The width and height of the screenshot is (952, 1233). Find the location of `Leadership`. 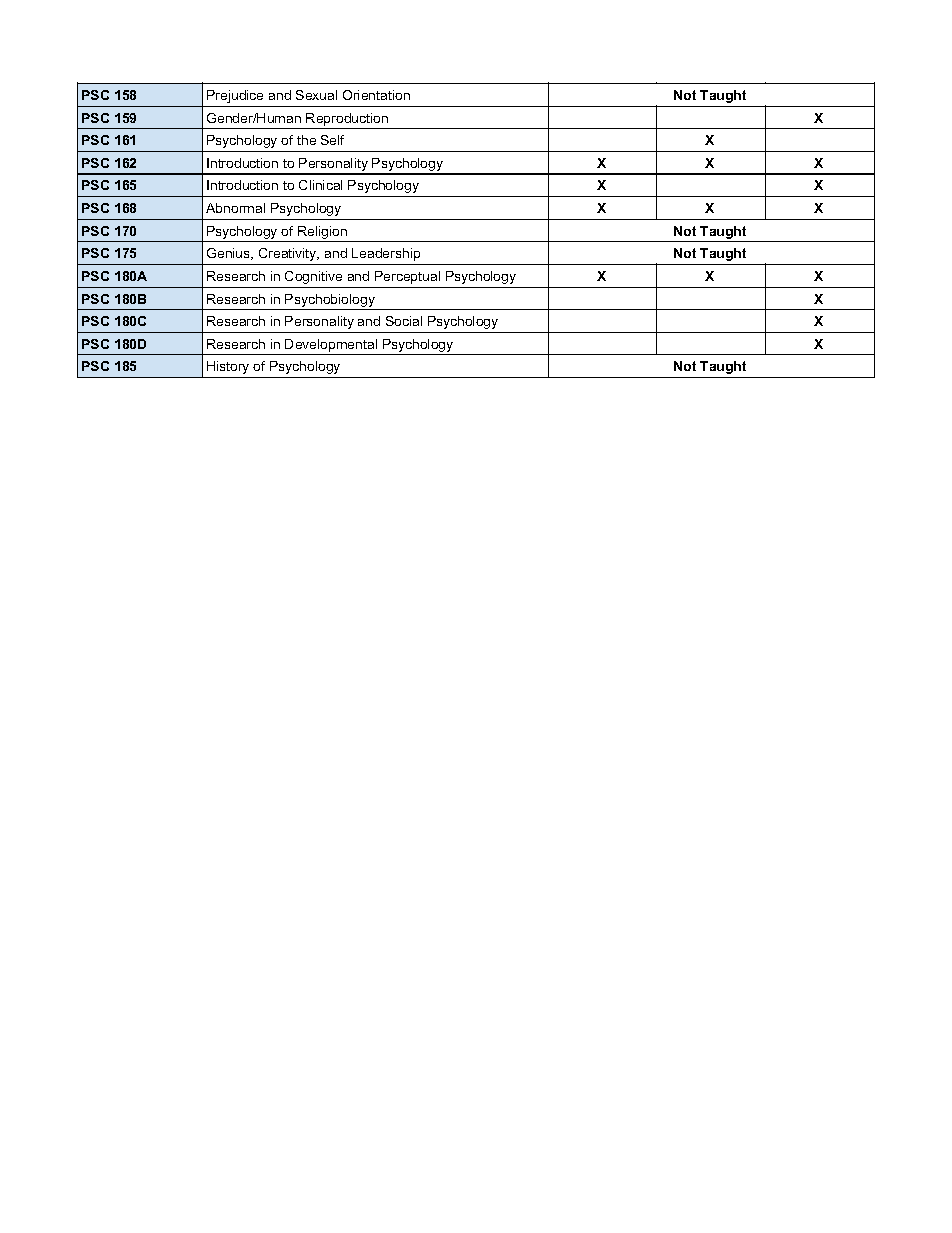

Leadership is located at coordinates (386, 254).
